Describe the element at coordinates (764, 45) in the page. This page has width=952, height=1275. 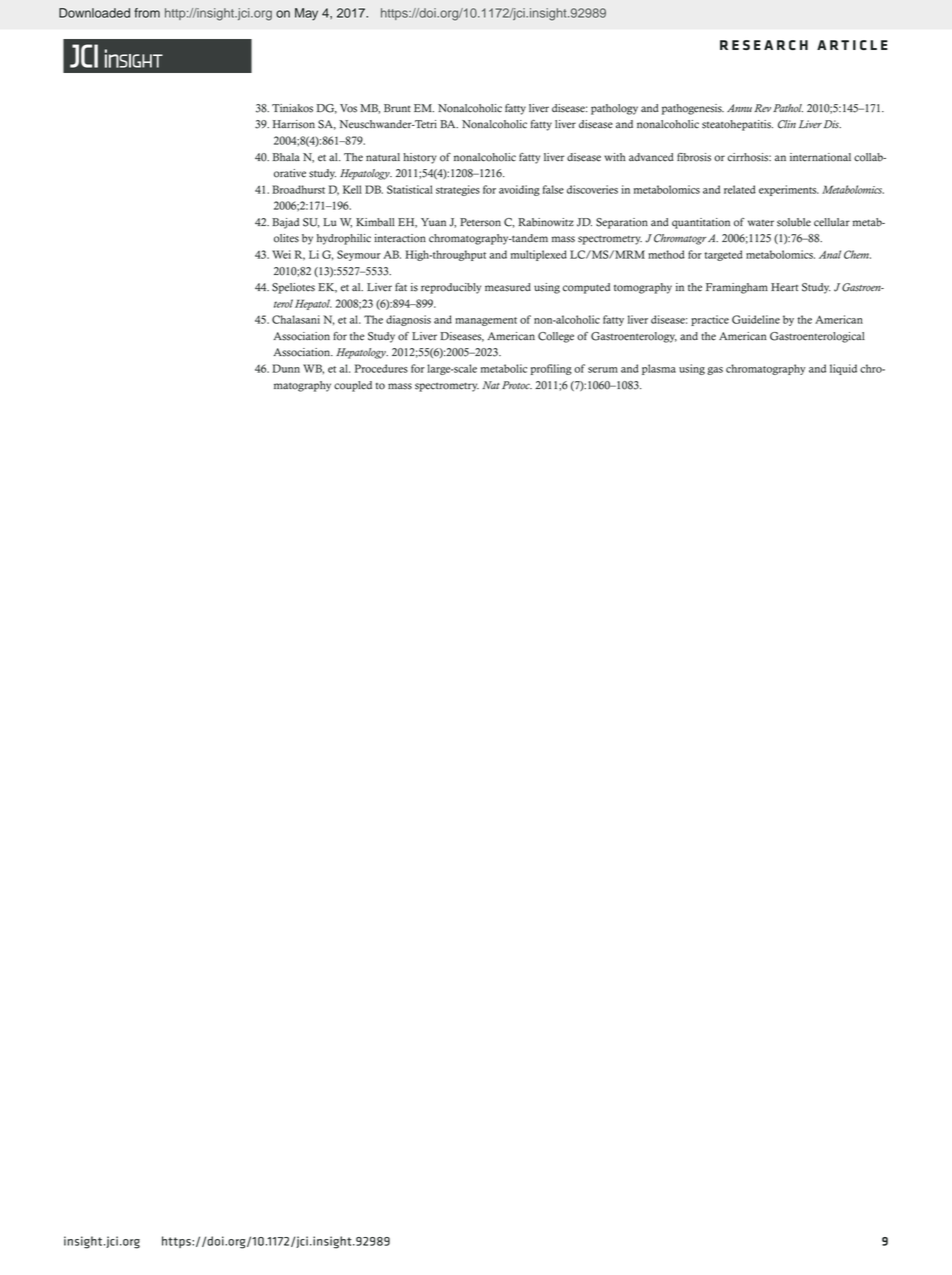
I see `RESEARCH` at that location.
